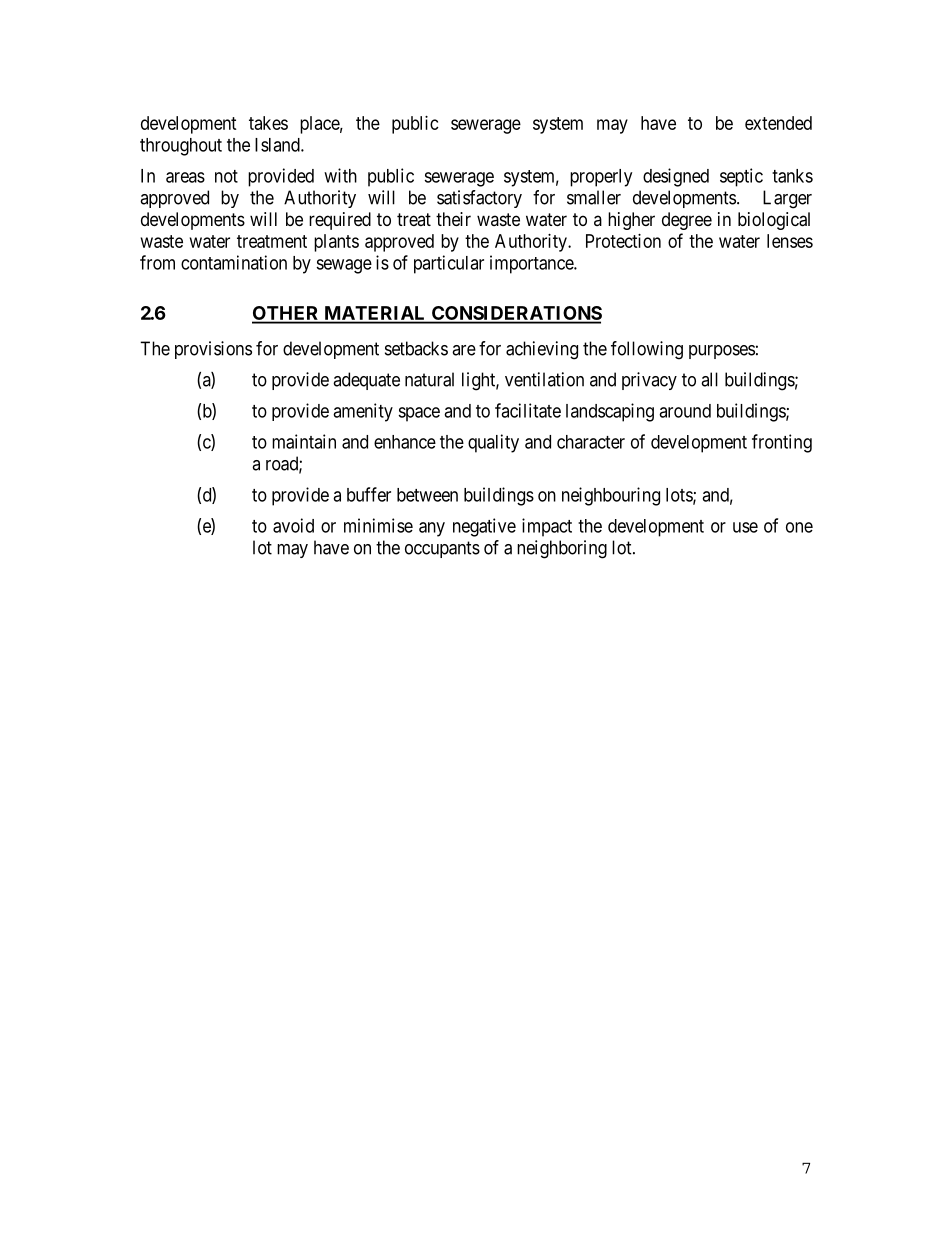 The image size is (952, 1233). I want to click on maintain, so click(304, 441).
